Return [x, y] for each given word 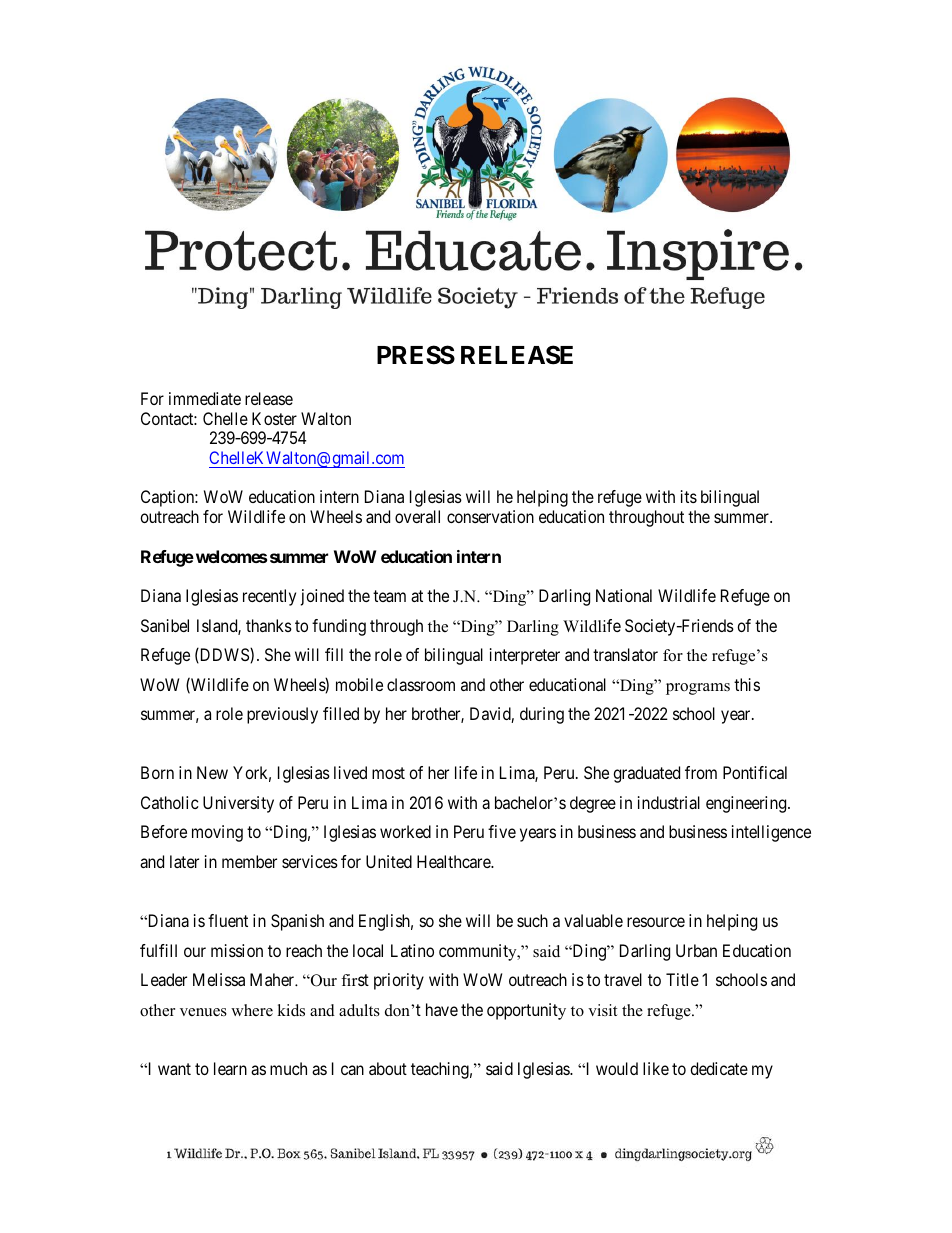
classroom [421, 684]
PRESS [416, 355]
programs [698, 689]
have [442, 1009]
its [689, 496]
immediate [205, 398]
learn [230, 1068]
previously [282, 715]
